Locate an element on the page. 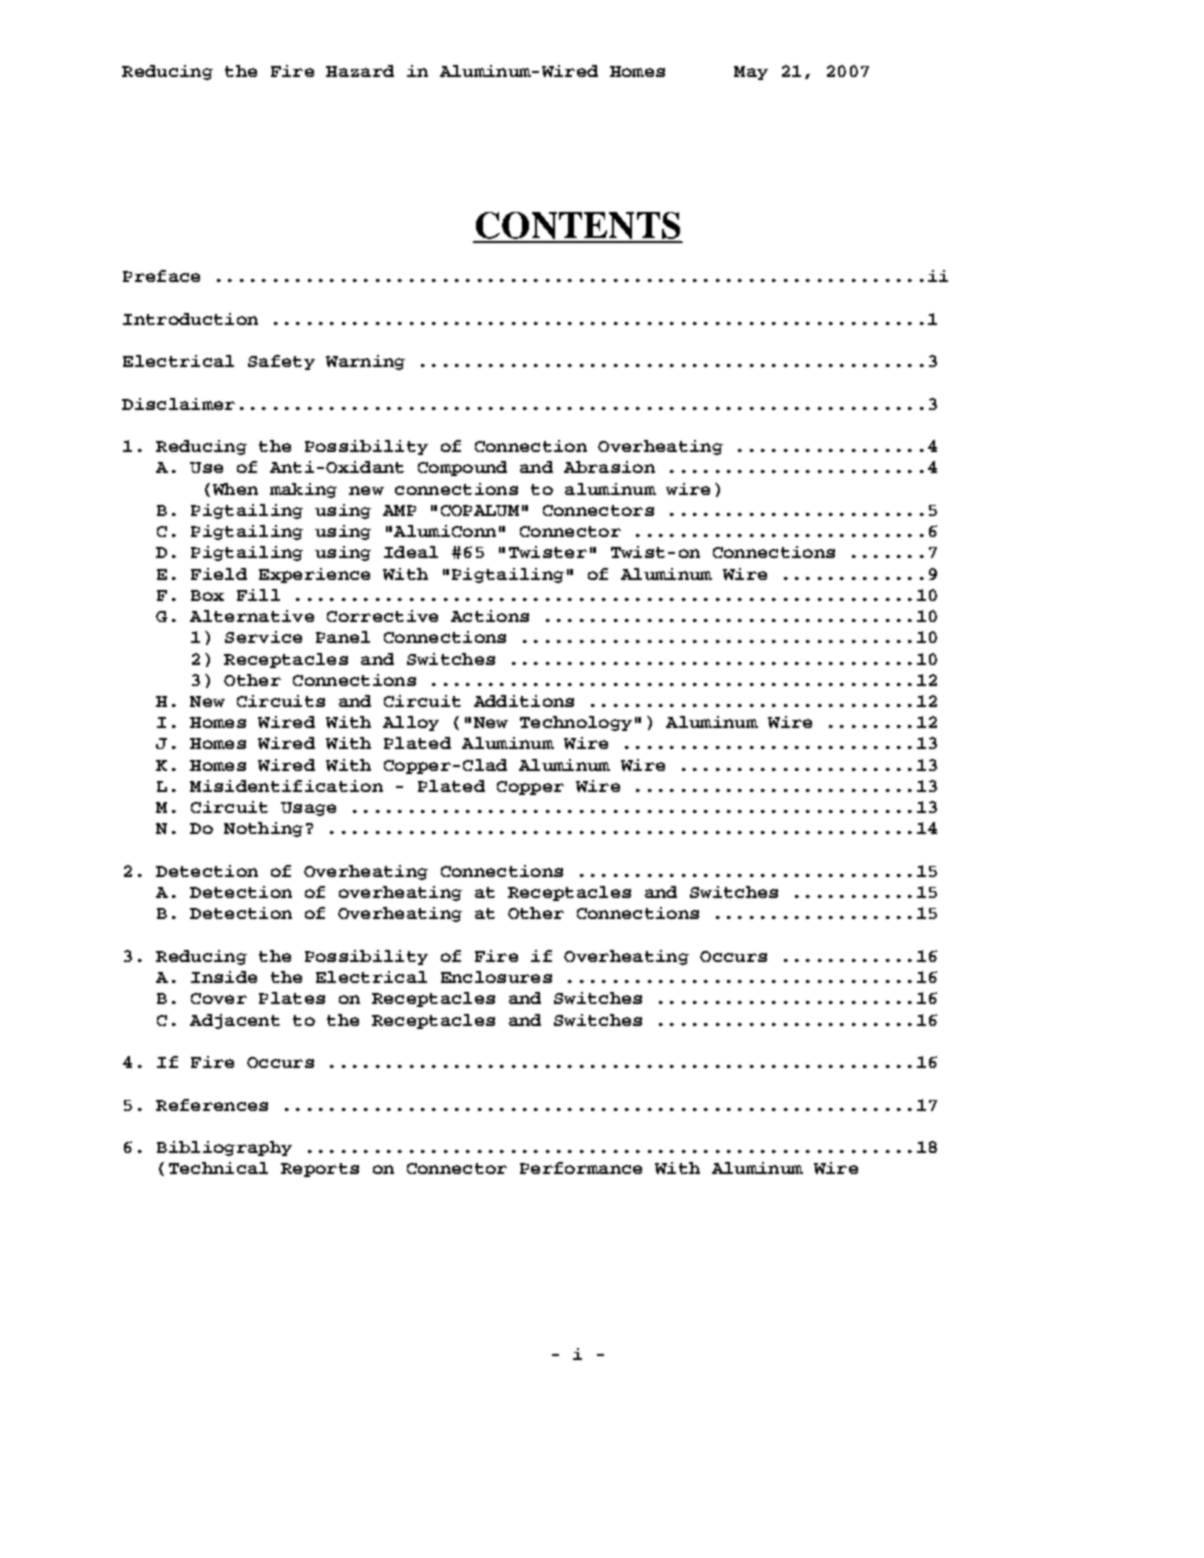  Actions is located at coordinates (490, 616).
